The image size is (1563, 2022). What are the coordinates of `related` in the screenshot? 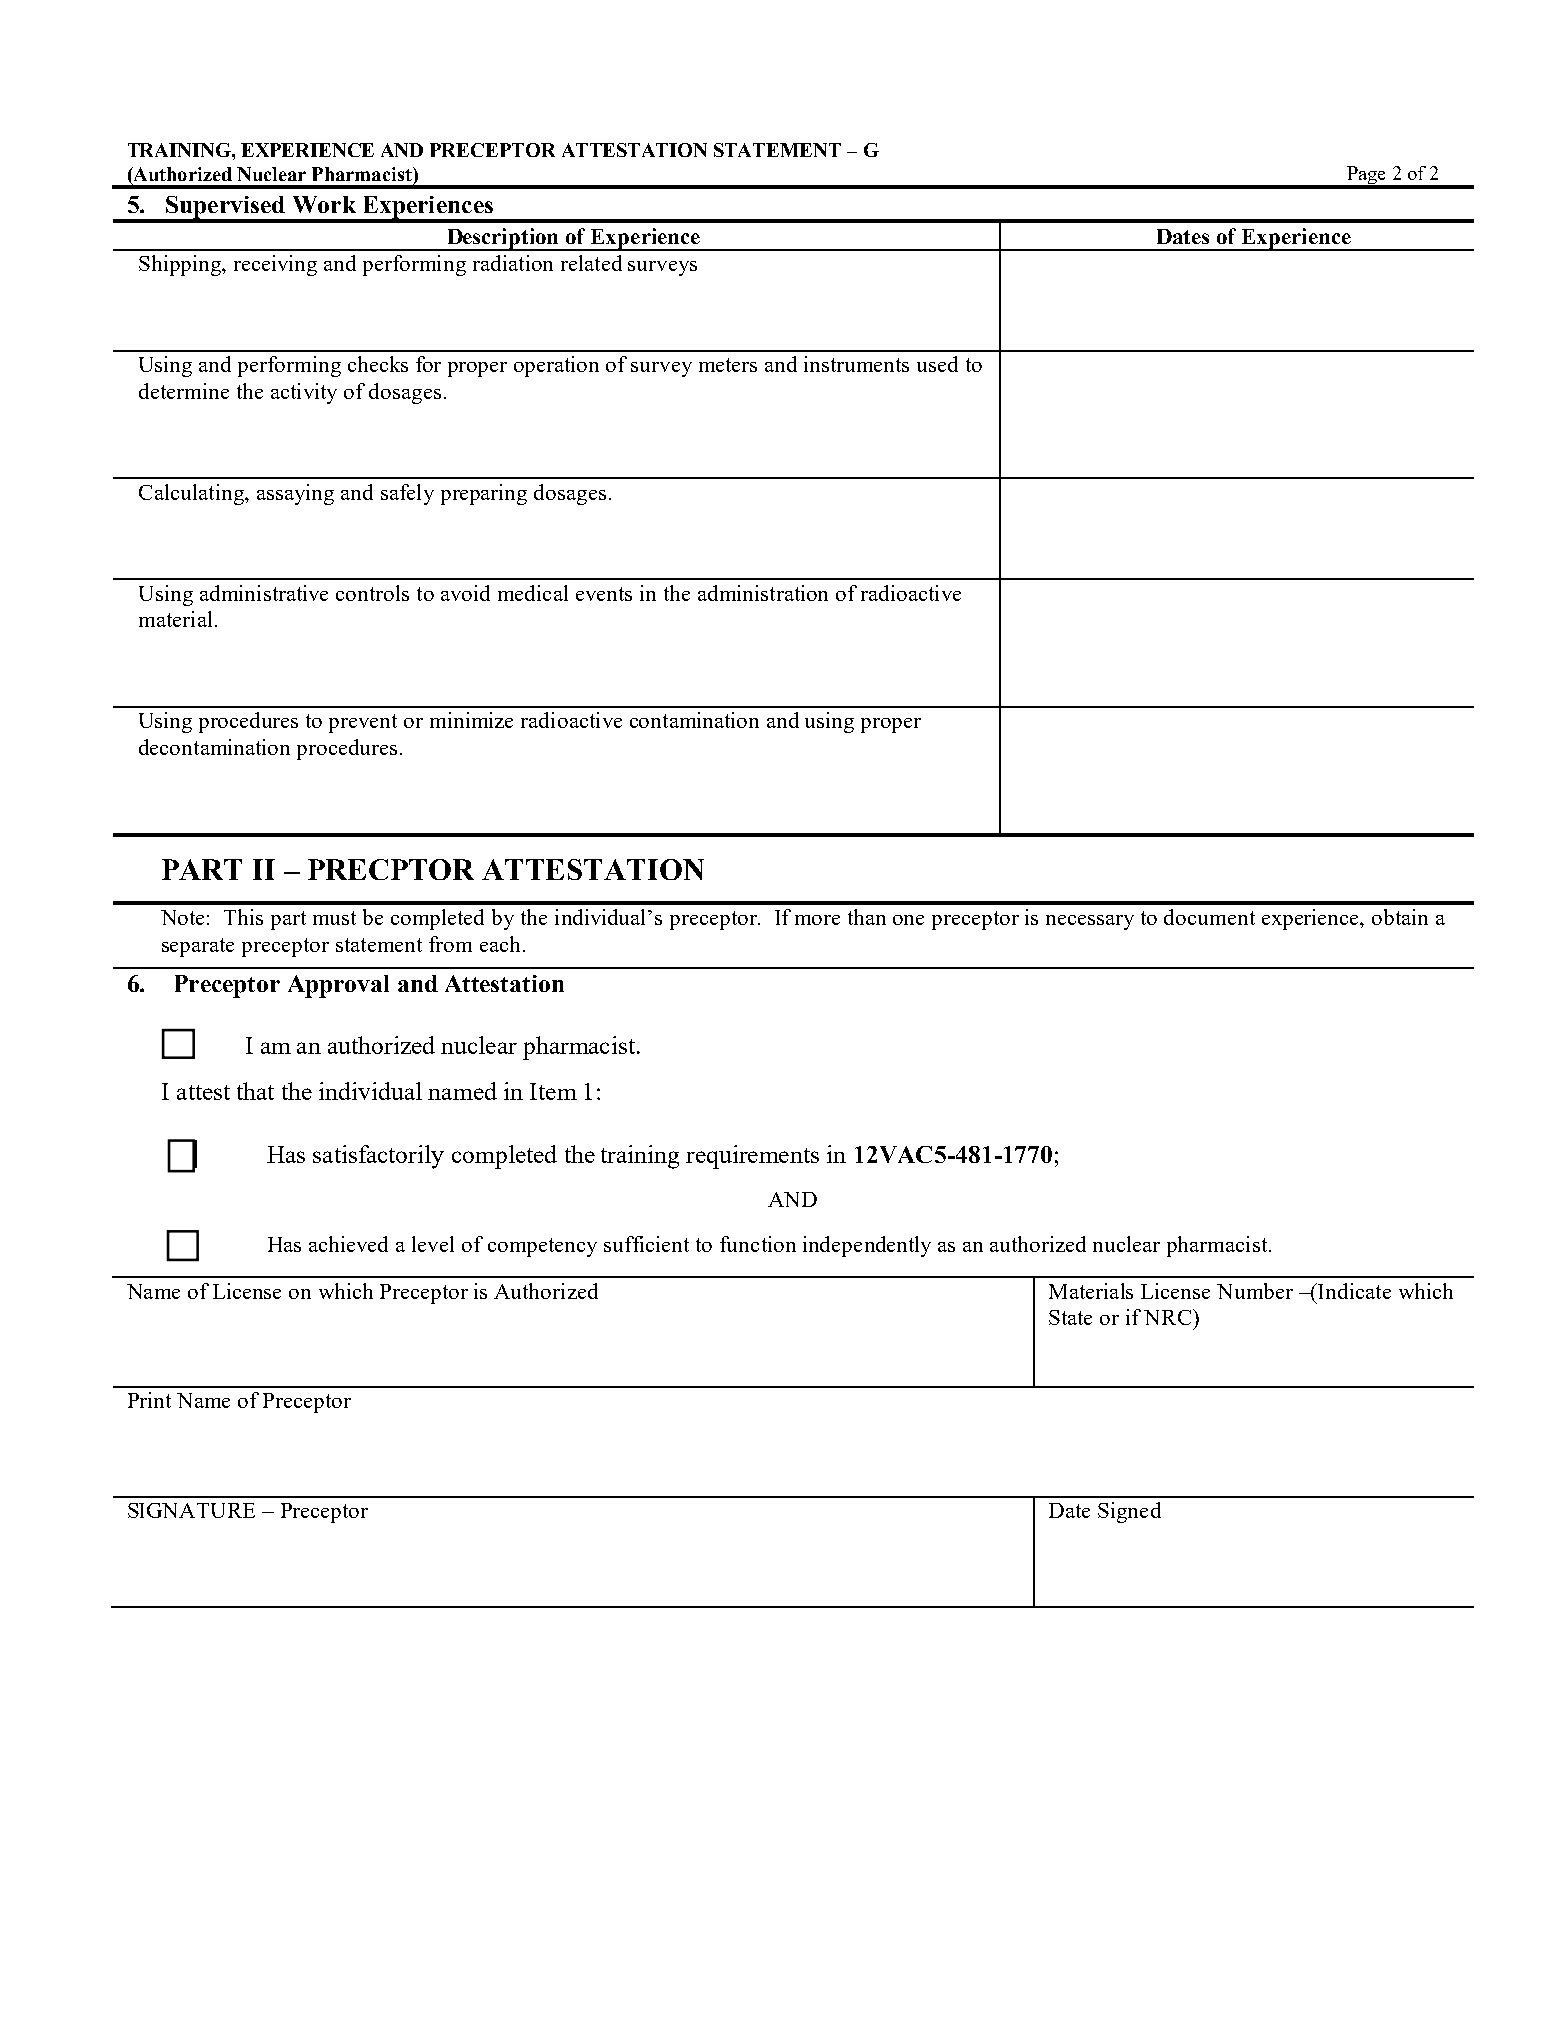 It's located at (591, 263).
